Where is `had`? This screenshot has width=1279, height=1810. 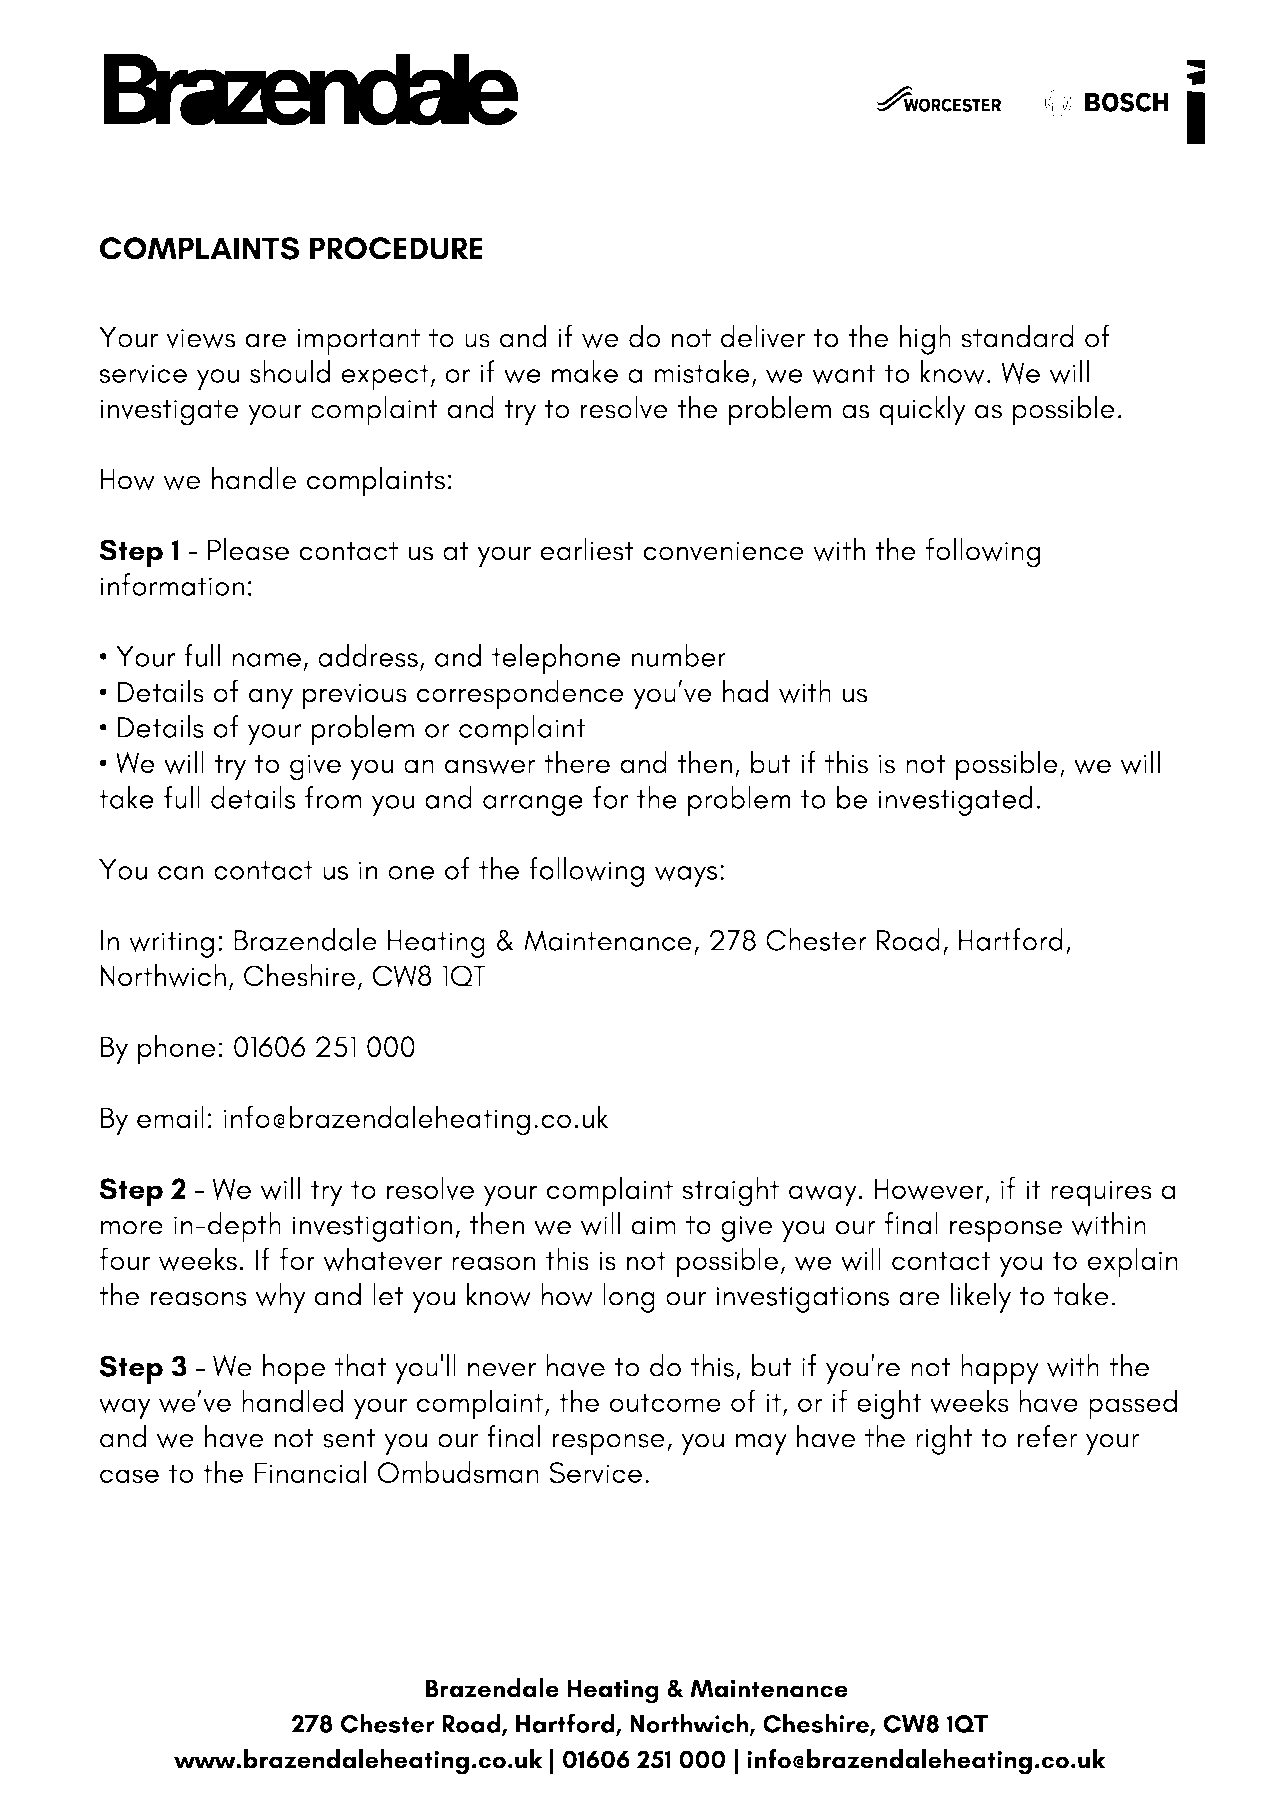 had is located at coordinates (745, 691).
